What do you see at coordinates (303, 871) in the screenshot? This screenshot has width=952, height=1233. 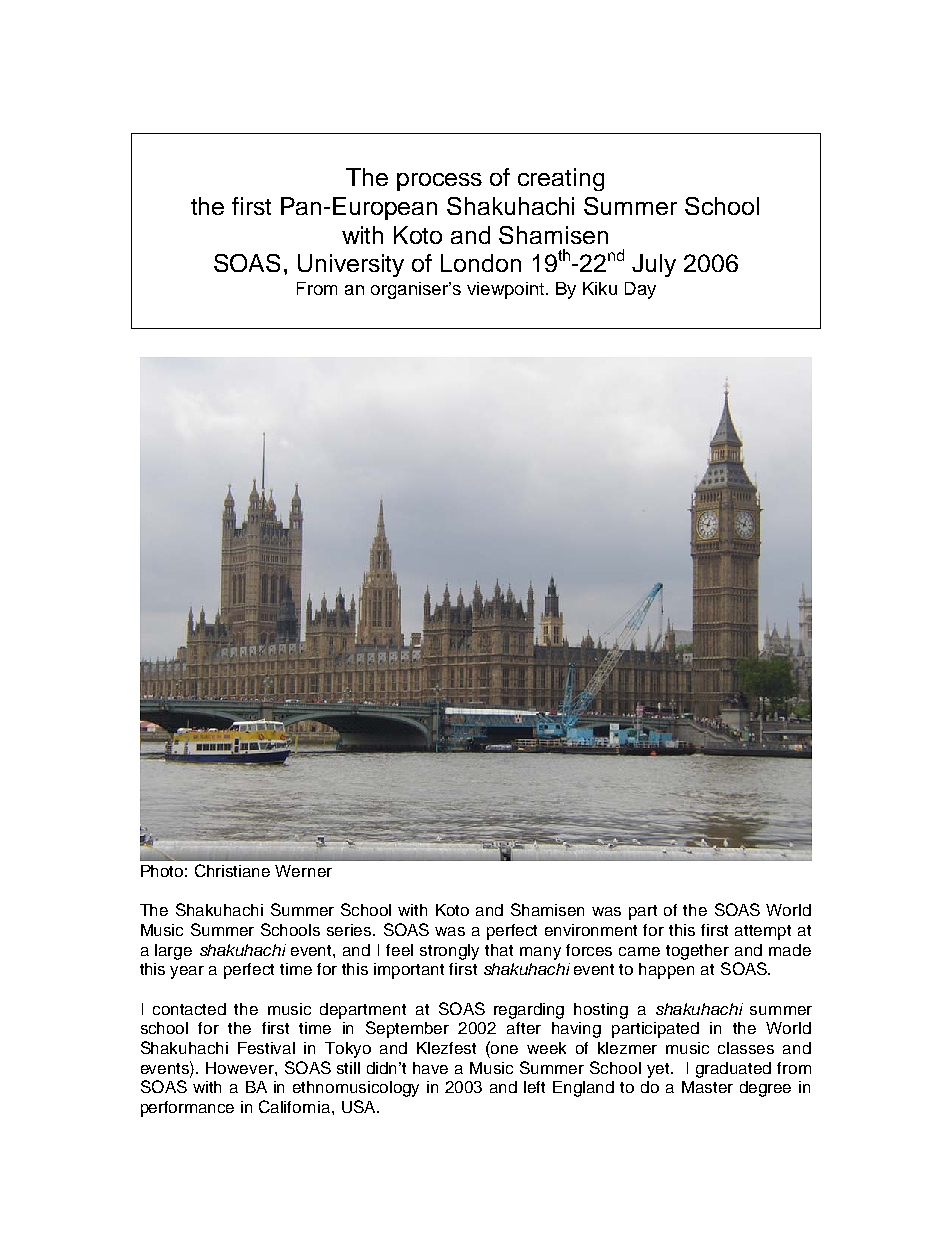 I see `Werner` at bounding box center [303, 871].
